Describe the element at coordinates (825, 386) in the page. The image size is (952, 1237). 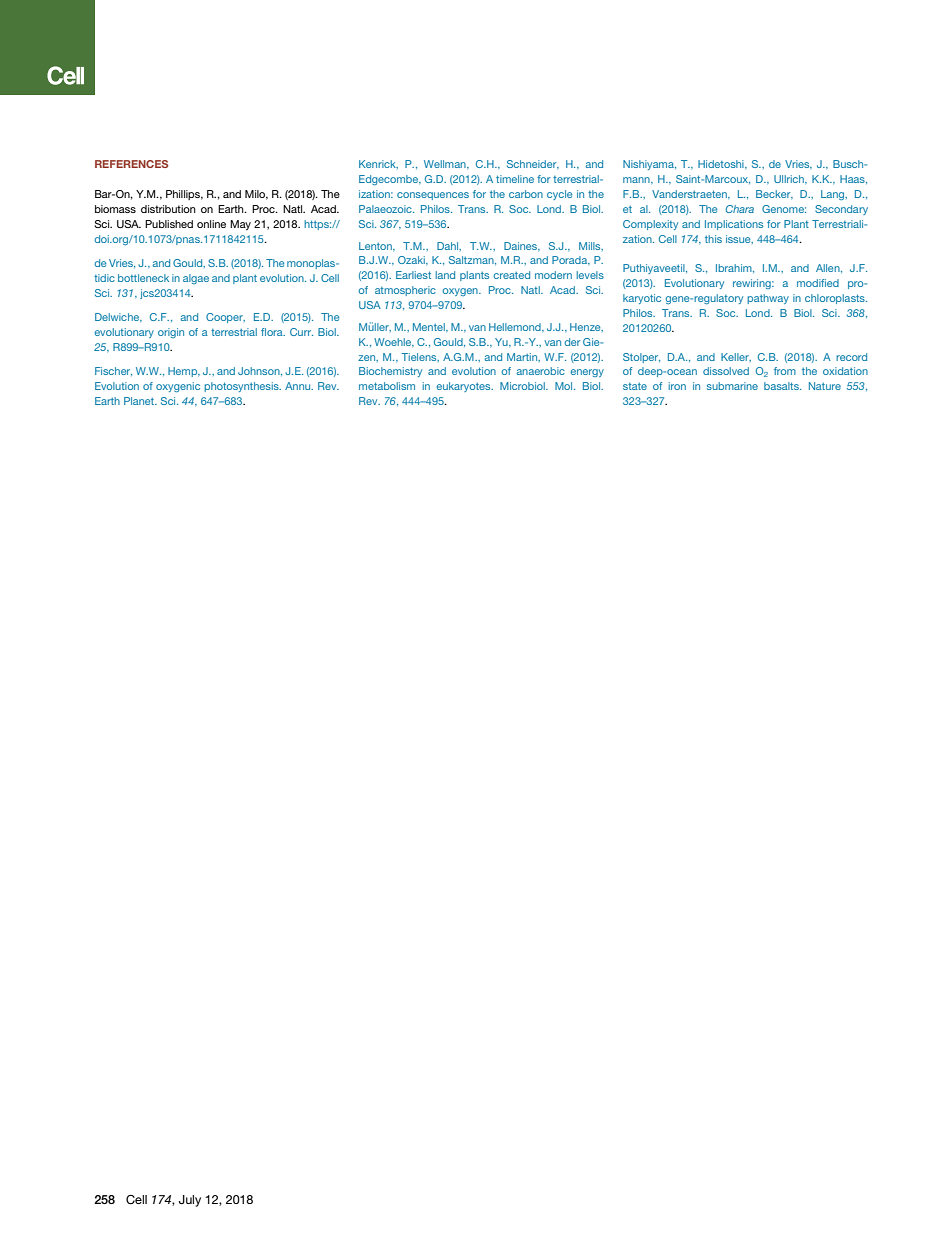
I see `Nature` at that location.
